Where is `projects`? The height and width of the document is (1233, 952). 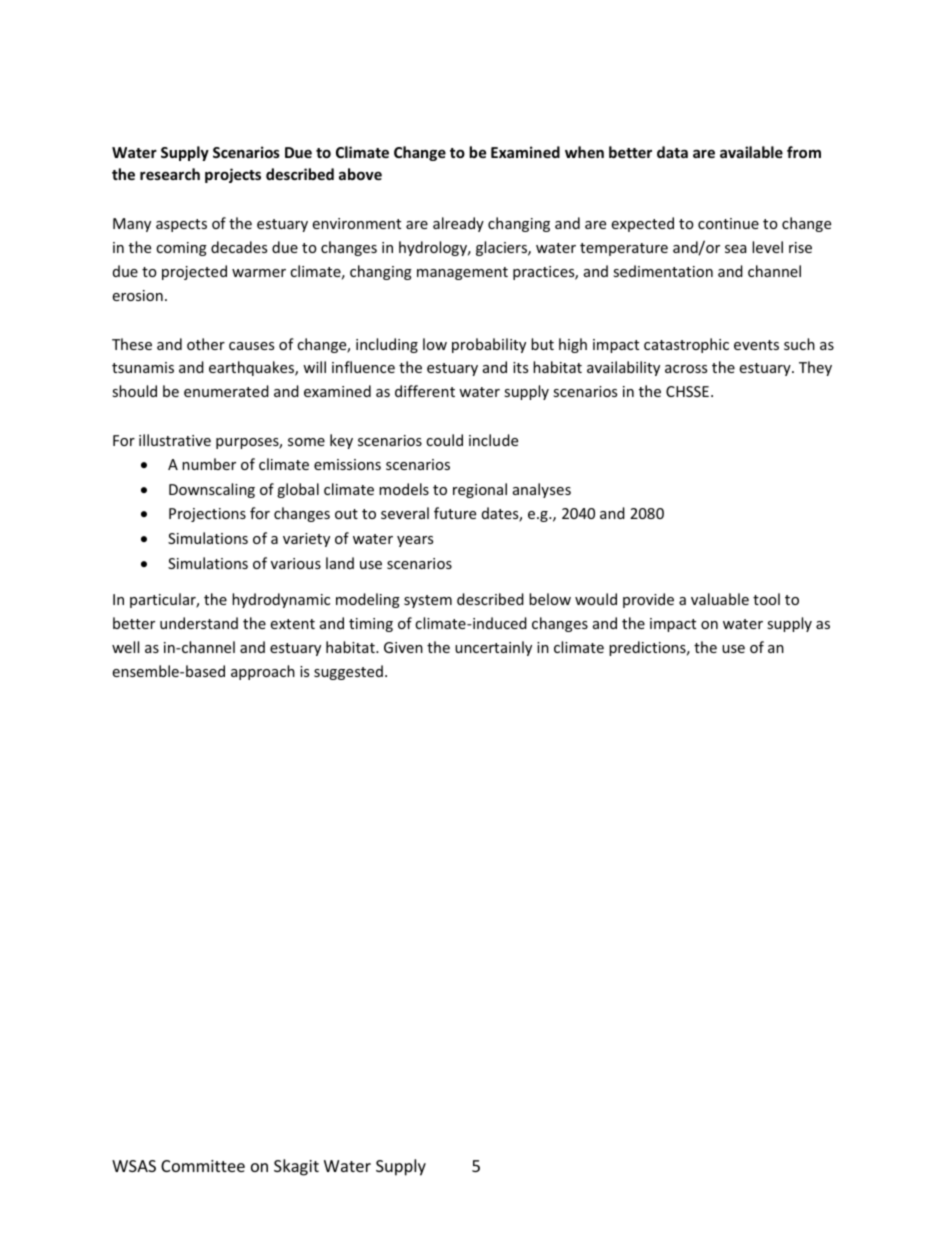
projects is located at coordinates (233, 175).
